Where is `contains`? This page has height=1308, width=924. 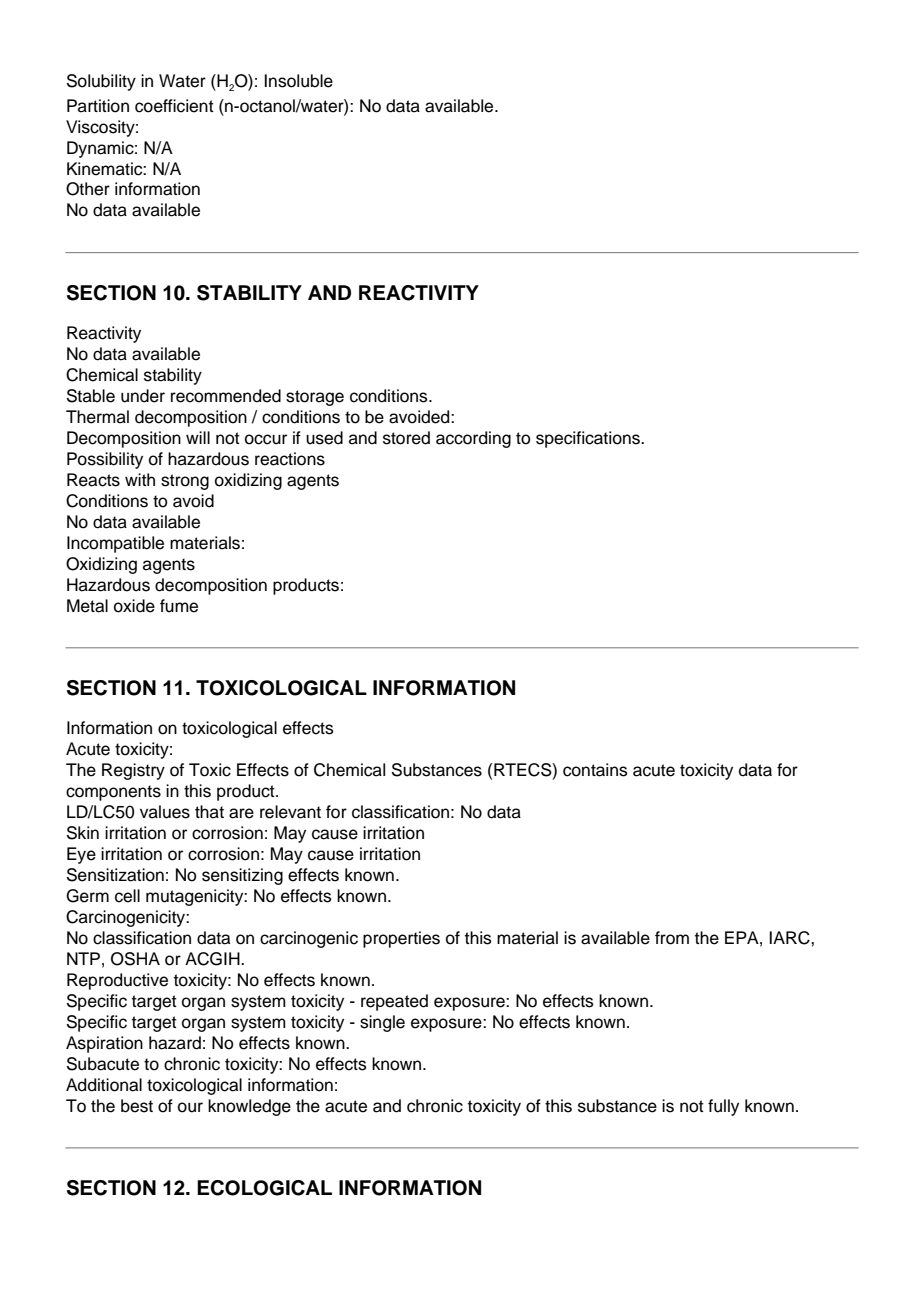
contains is located at coordinates (595, 770).
